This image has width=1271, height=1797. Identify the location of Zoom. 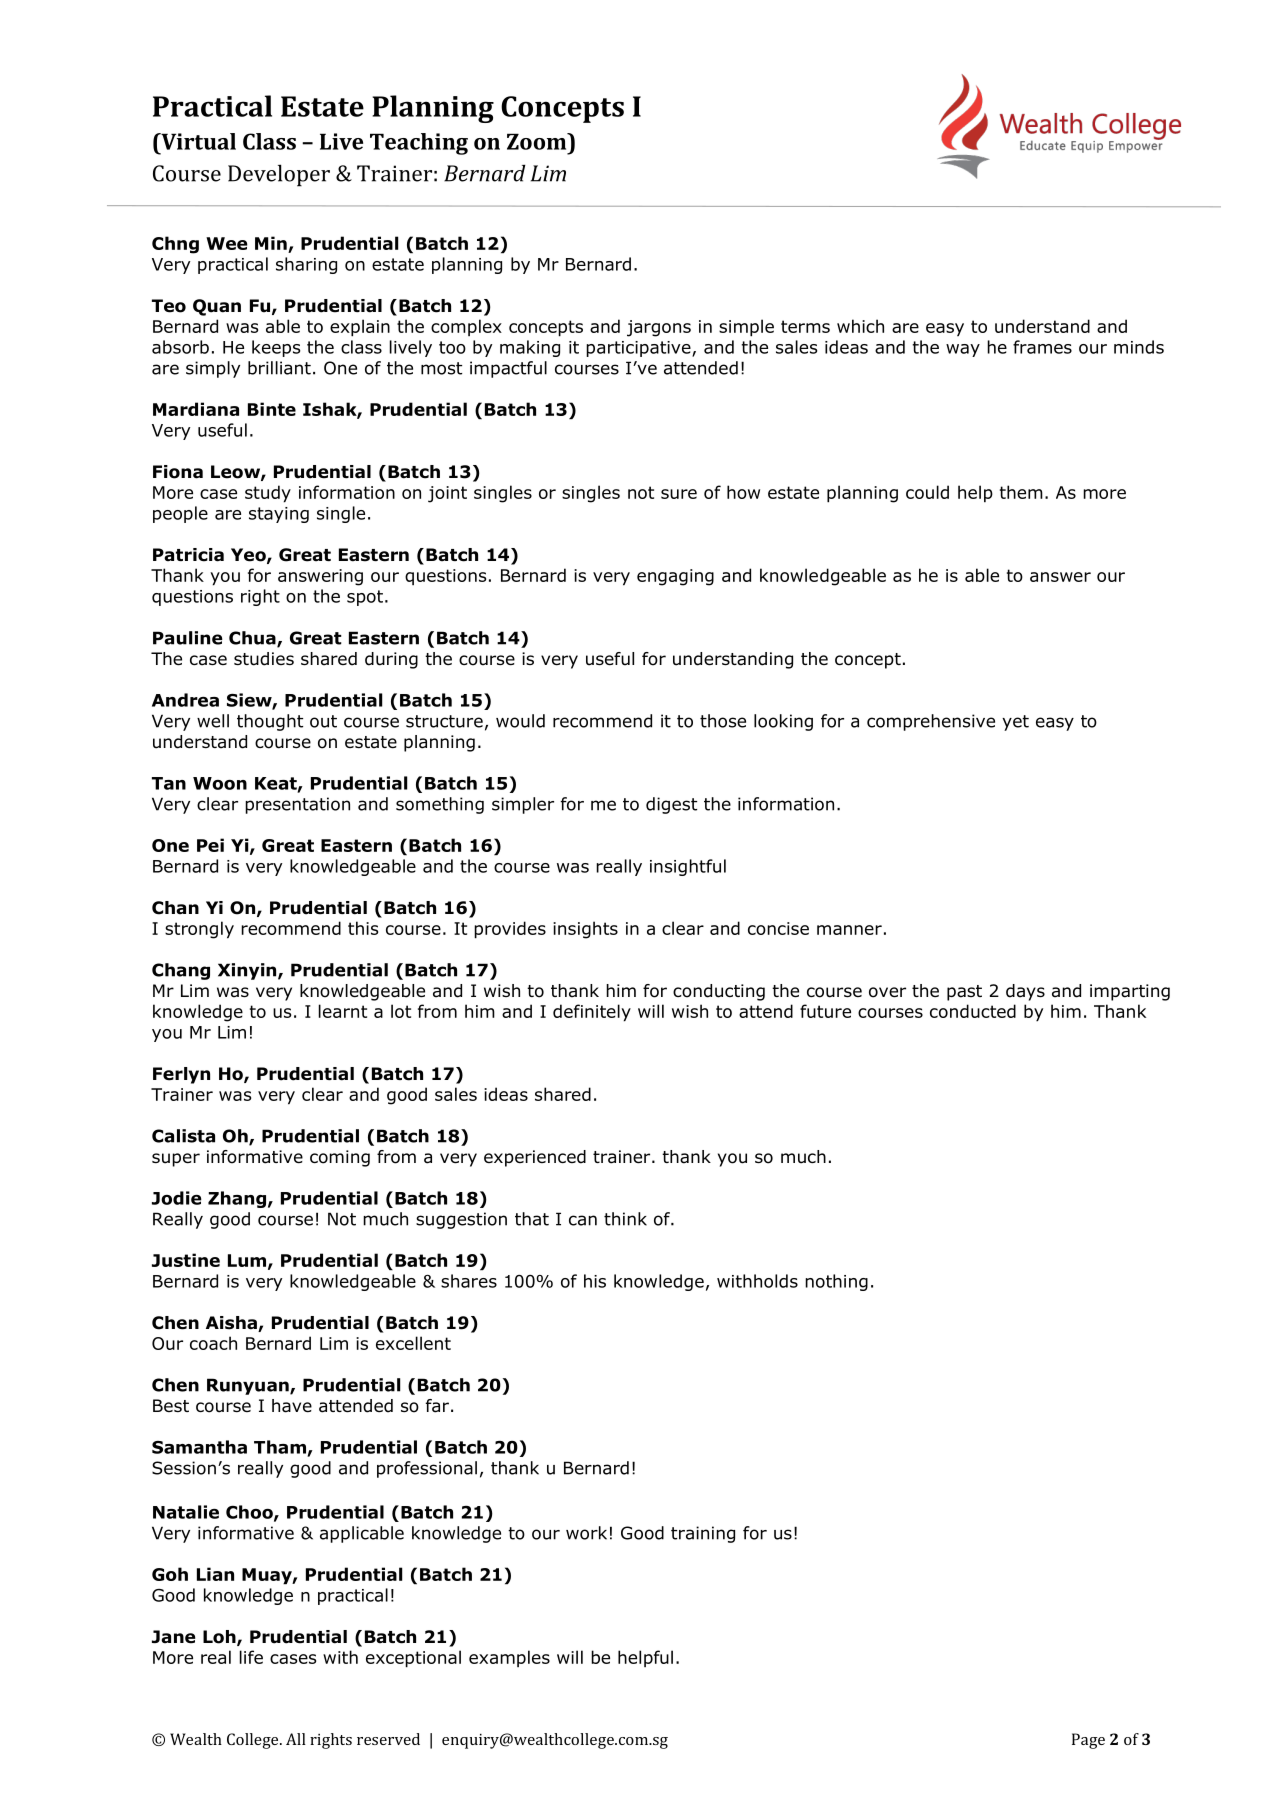
(538, 141).
